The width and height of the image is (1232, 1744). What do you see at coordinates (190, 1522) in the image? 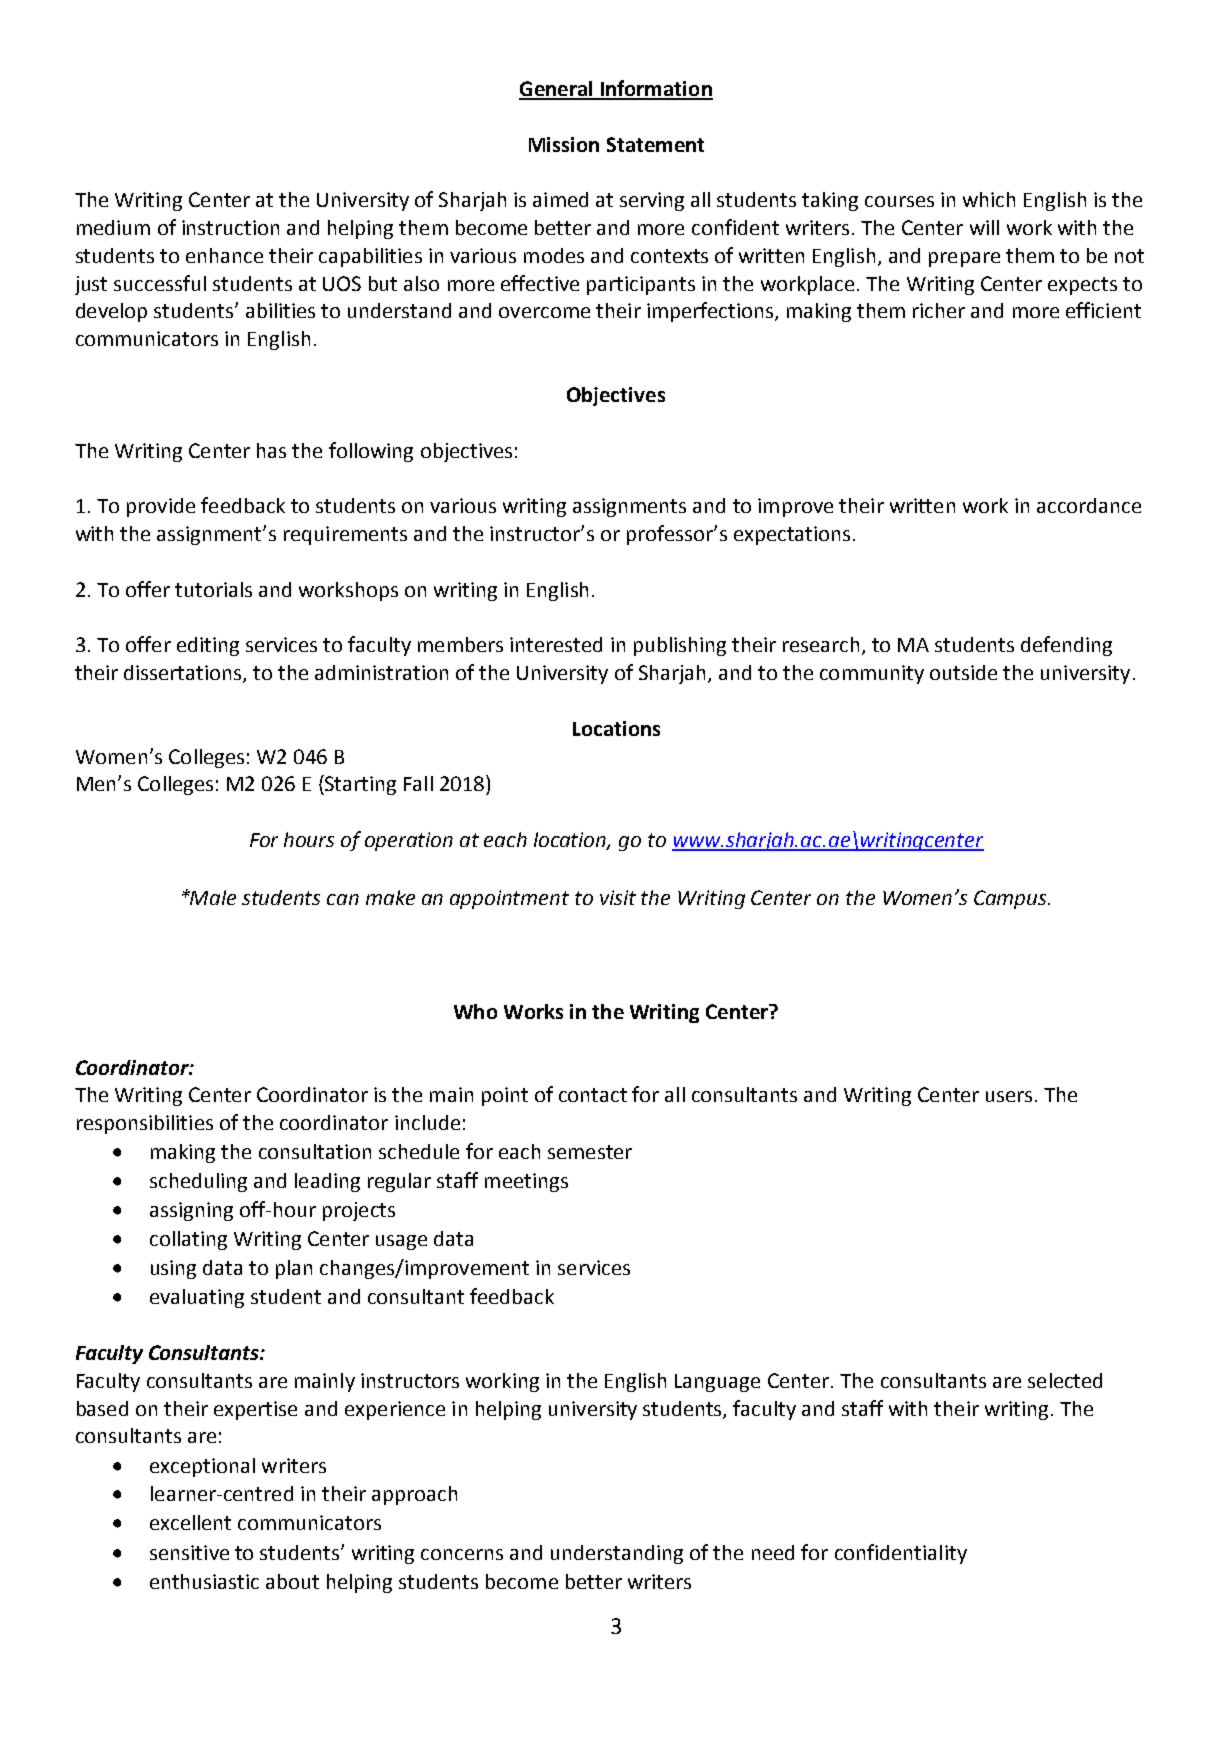
I see `excellent` at bounding box center [190, 1522].
